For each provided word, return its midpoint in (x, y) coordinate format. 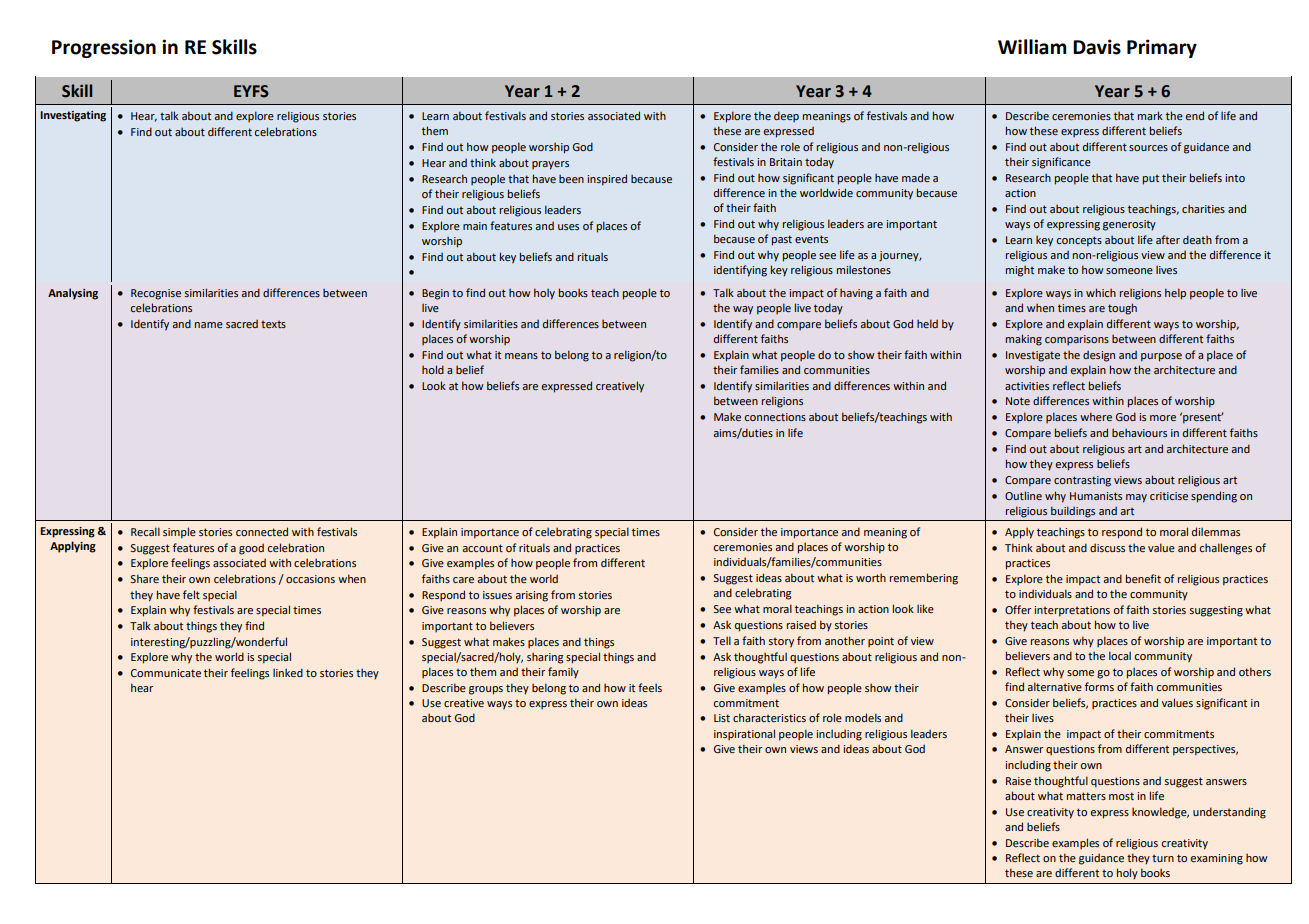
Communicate (166, 673)
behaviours (1139, 433)
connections (775, 417)
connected (262, 531)
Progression (104, 48)
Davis (1097, 47)
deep (786, 116)
